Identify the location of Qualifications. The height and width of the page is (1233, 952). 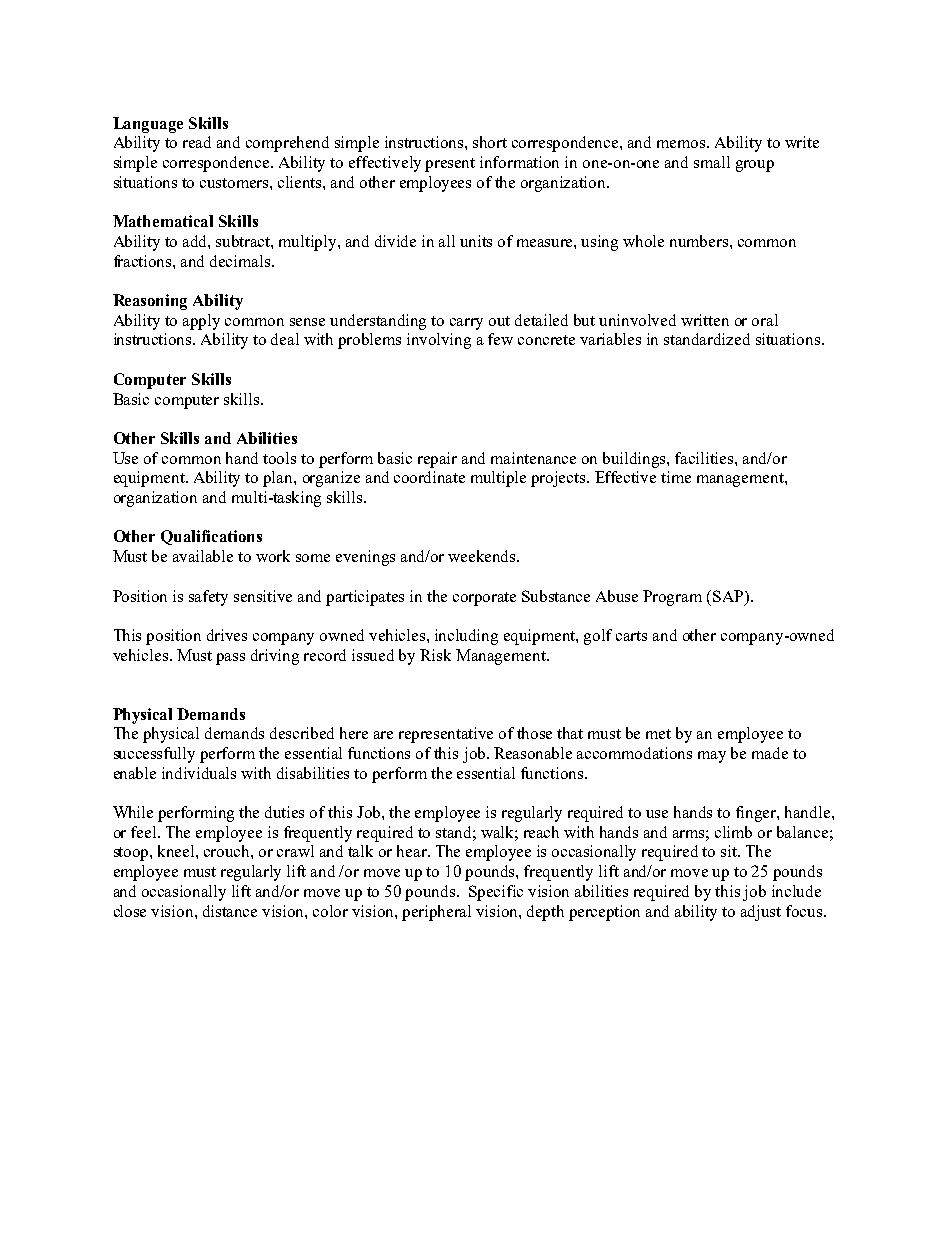
(211, 537).
